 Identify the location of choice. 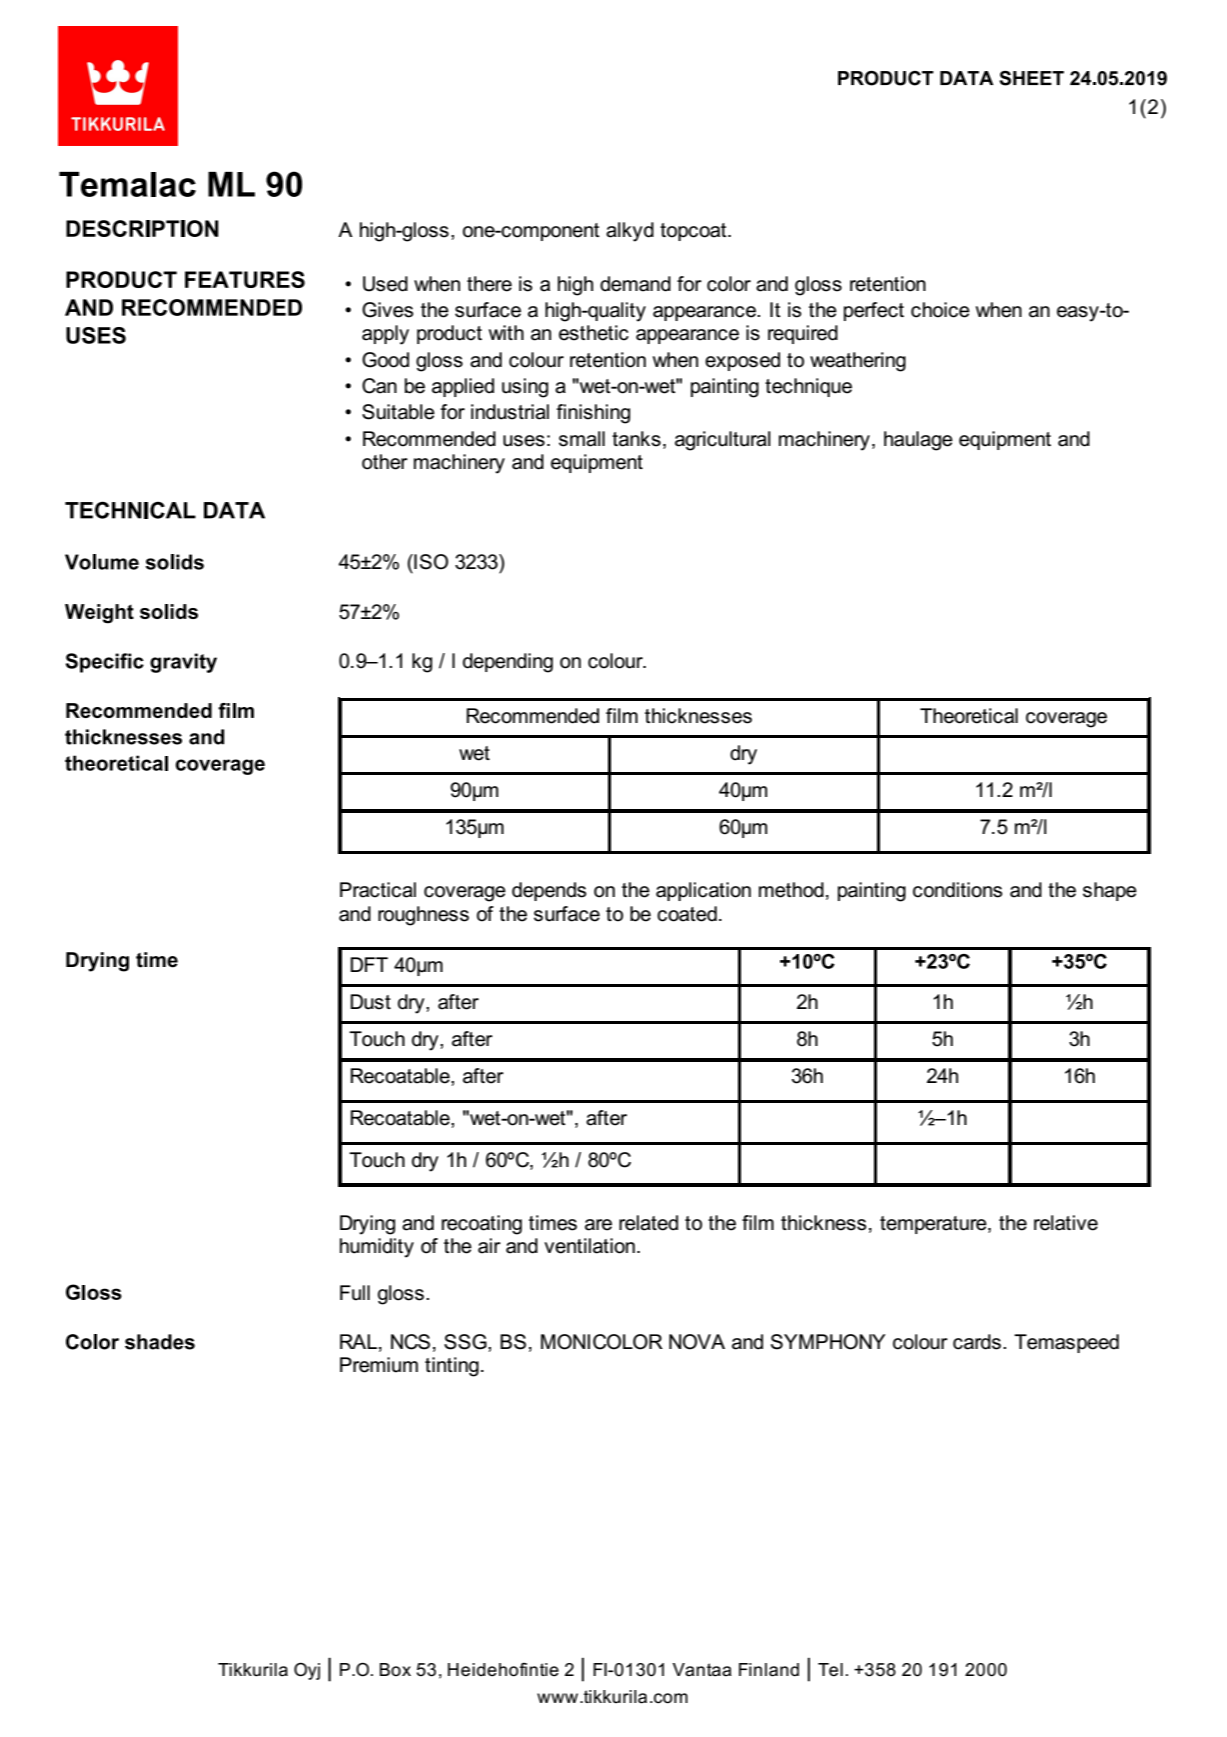
(940, 310).
